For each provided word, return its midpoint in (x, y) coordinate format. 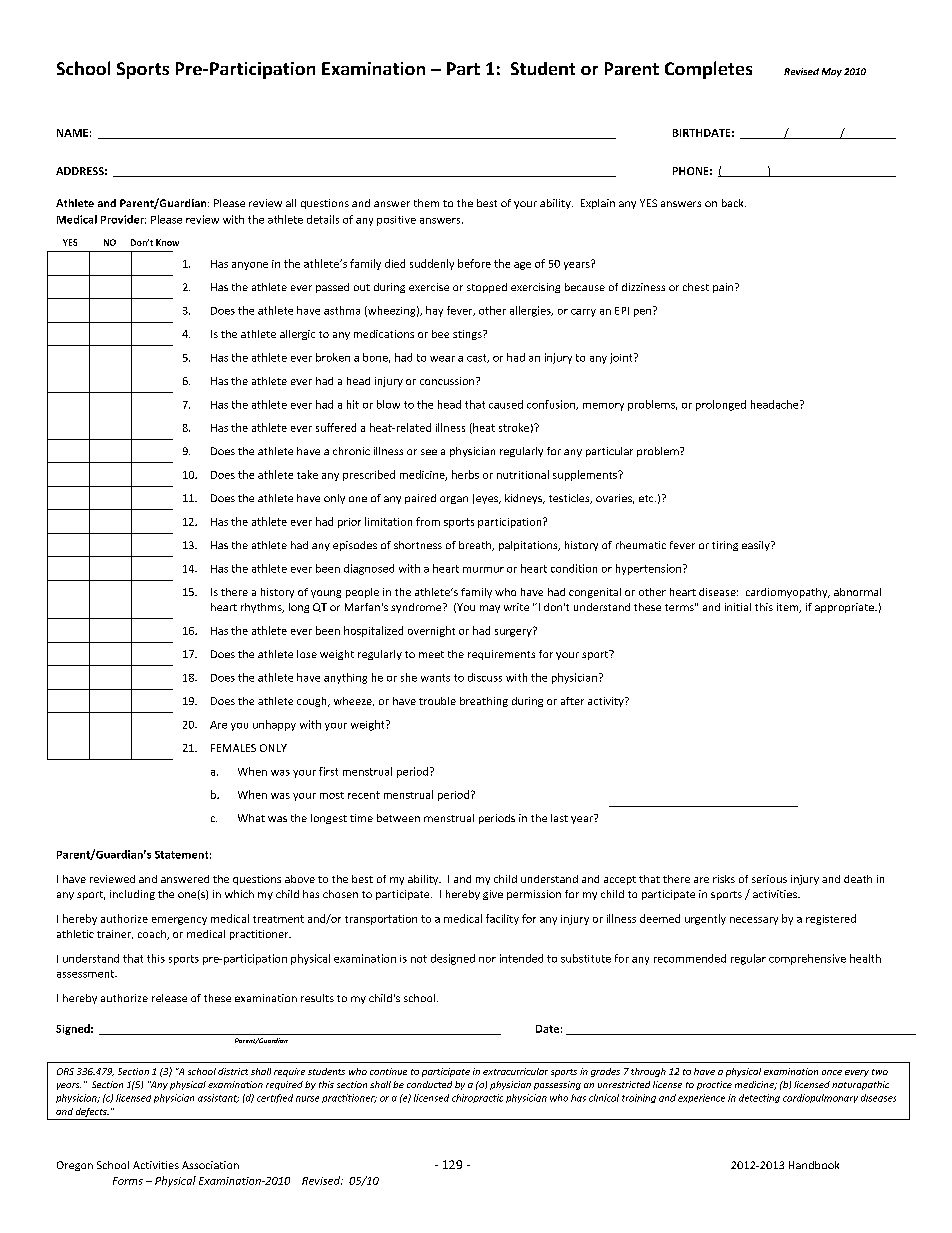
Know (167, 242)
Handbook (814, 1165)
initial (738, 607)
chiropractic (477, 1098)
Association (210, 1165)
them (426, 203)
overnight (431, 631)
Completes (708, 70)
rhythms (262, 608)
